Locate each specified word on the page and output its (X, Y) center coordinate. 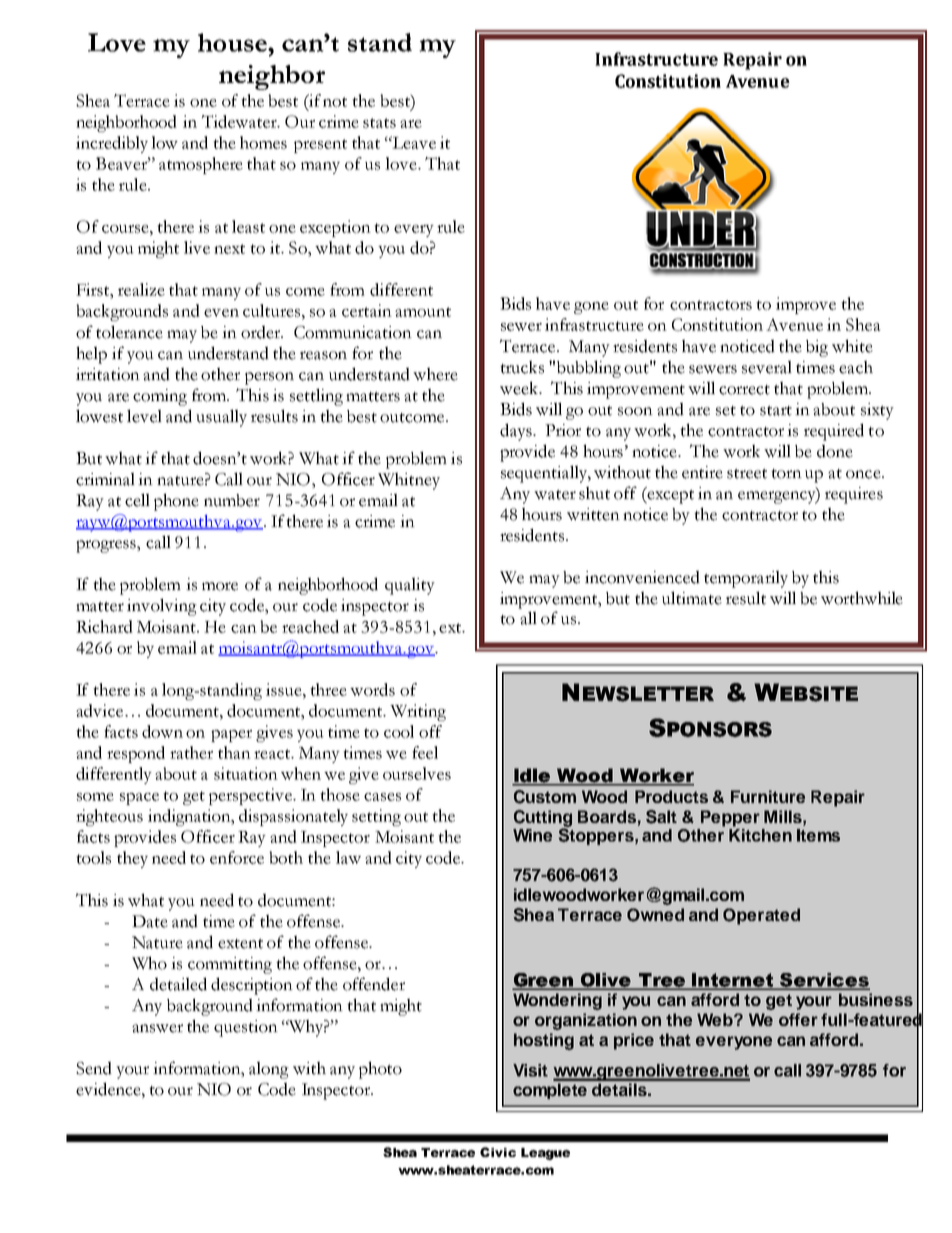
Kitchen (760, 834)
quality (410, 586)
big (817, 348)
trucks (522, 367)
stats (379, 123)
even (221, 313)
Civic (498, 1152)
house (233, 42)
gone (591, 308)
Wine (532, 835)
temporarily (746, 579)
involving (162, 607)
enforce (237, 857)
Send (94, 1068)
